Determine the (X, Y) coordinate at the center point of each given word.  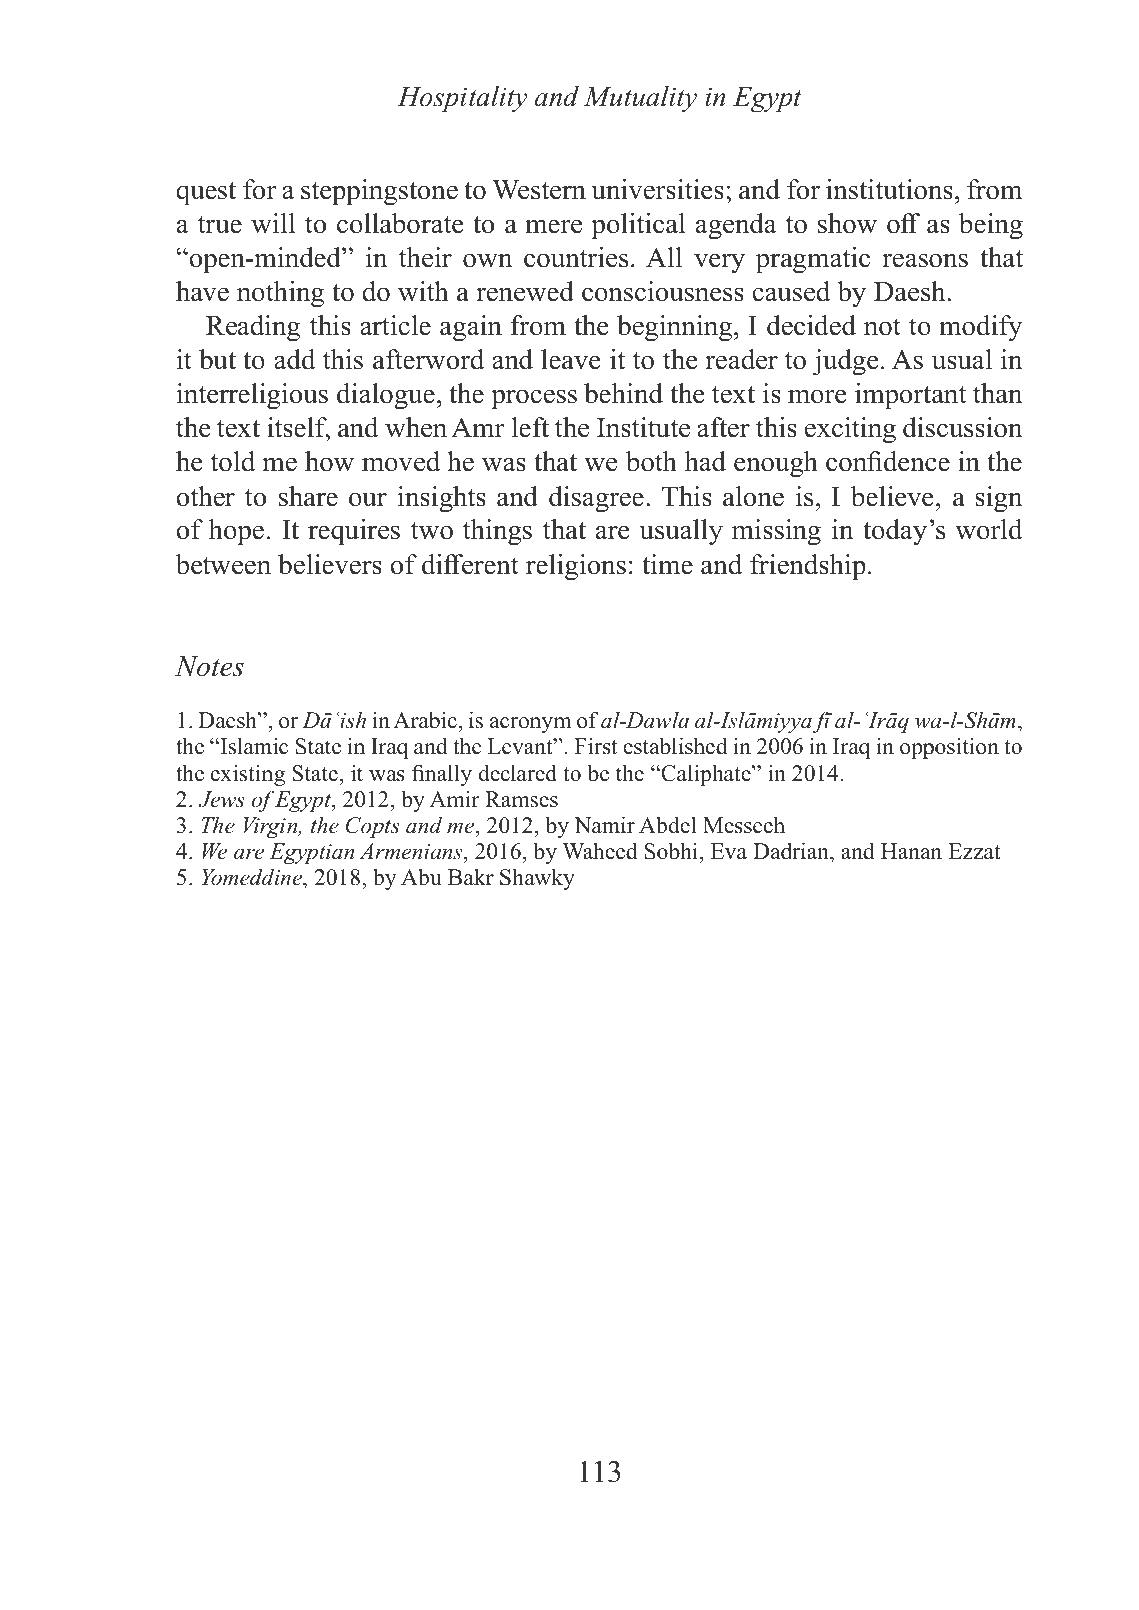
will (273, 223)
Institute (643, 427)
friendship (808, 567)
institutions (889, 189)
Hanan (911, 851)
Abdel (667, 825)
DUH (249, 854)
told (232, 461)
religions (576, 567)
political (638, 226)
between (223, 564)
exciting (850, 430)
